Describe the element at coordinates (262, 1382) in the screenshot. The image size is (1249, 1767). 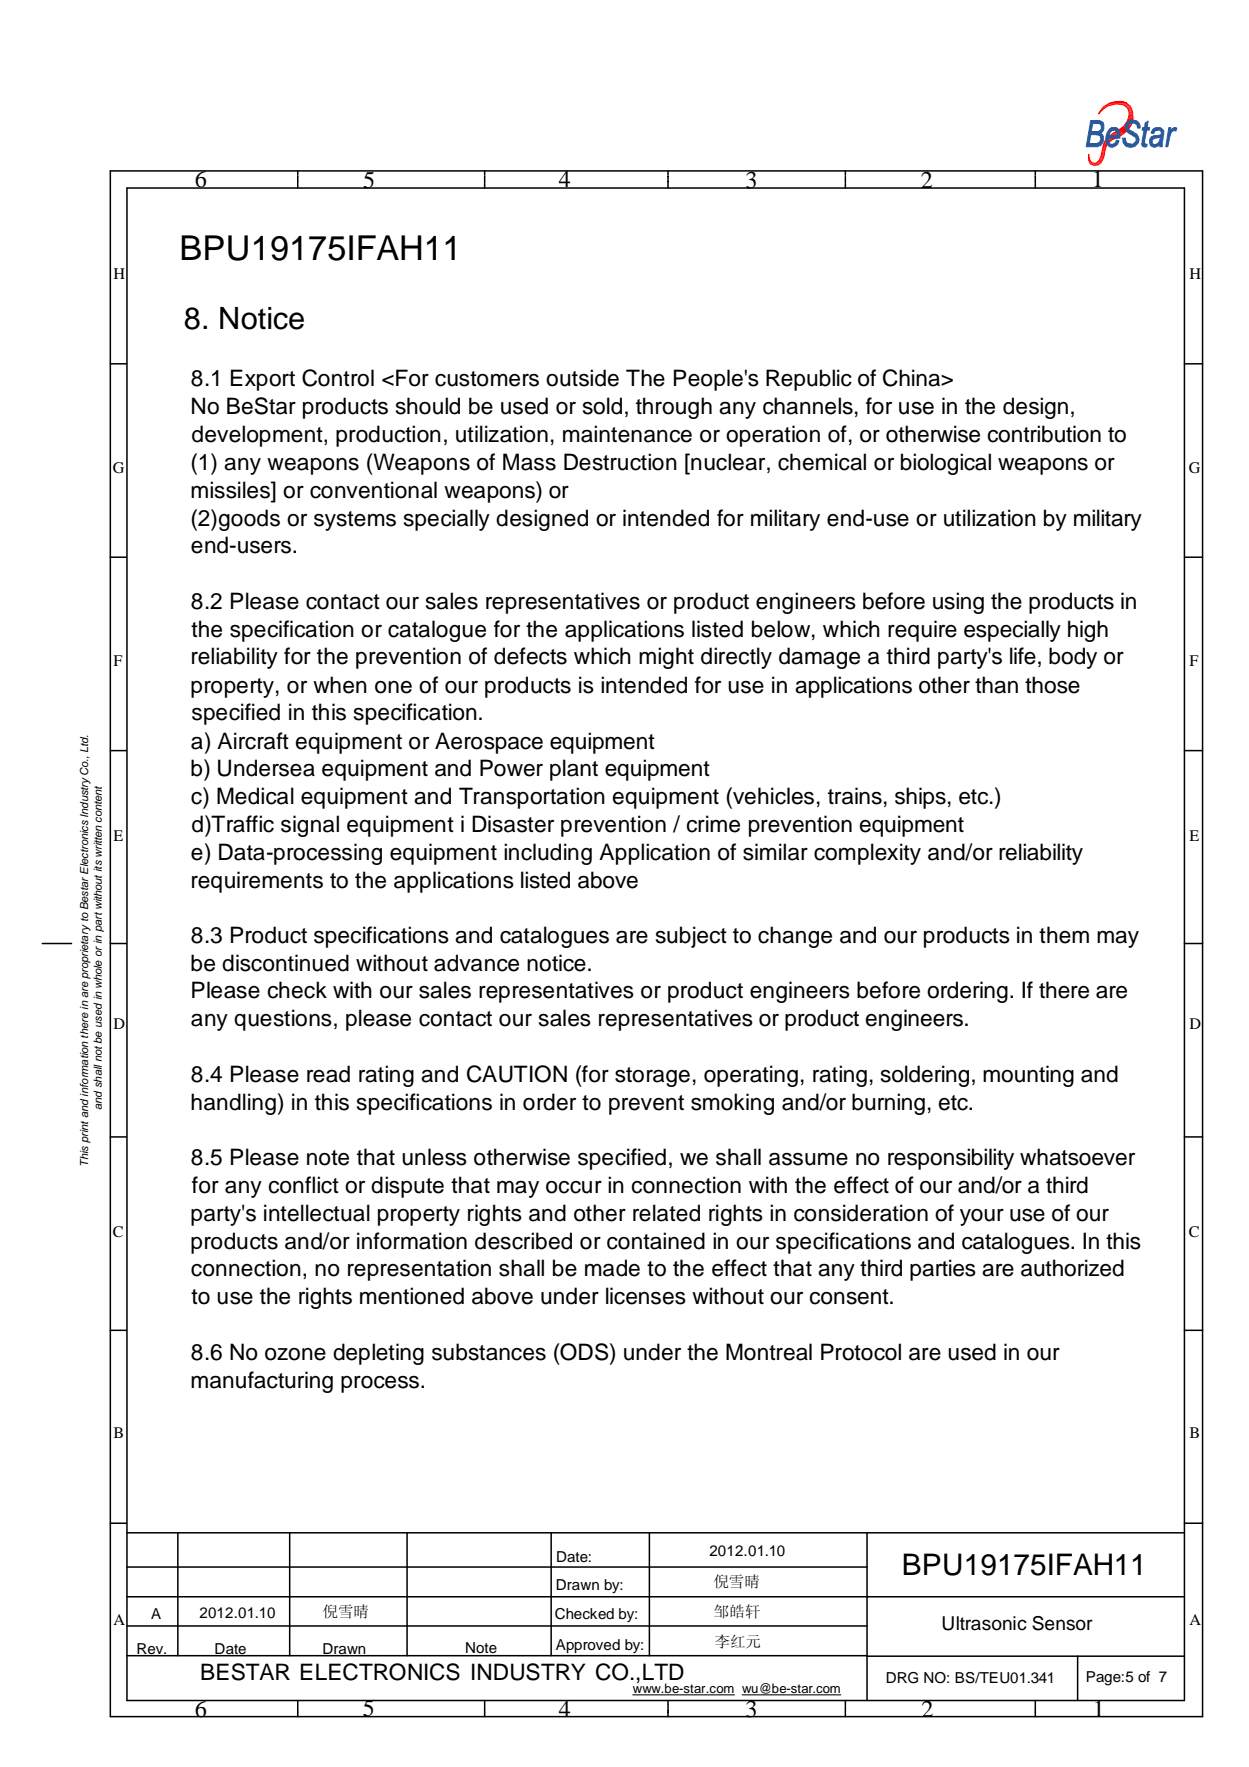
I see `manufacturing` at that location.
